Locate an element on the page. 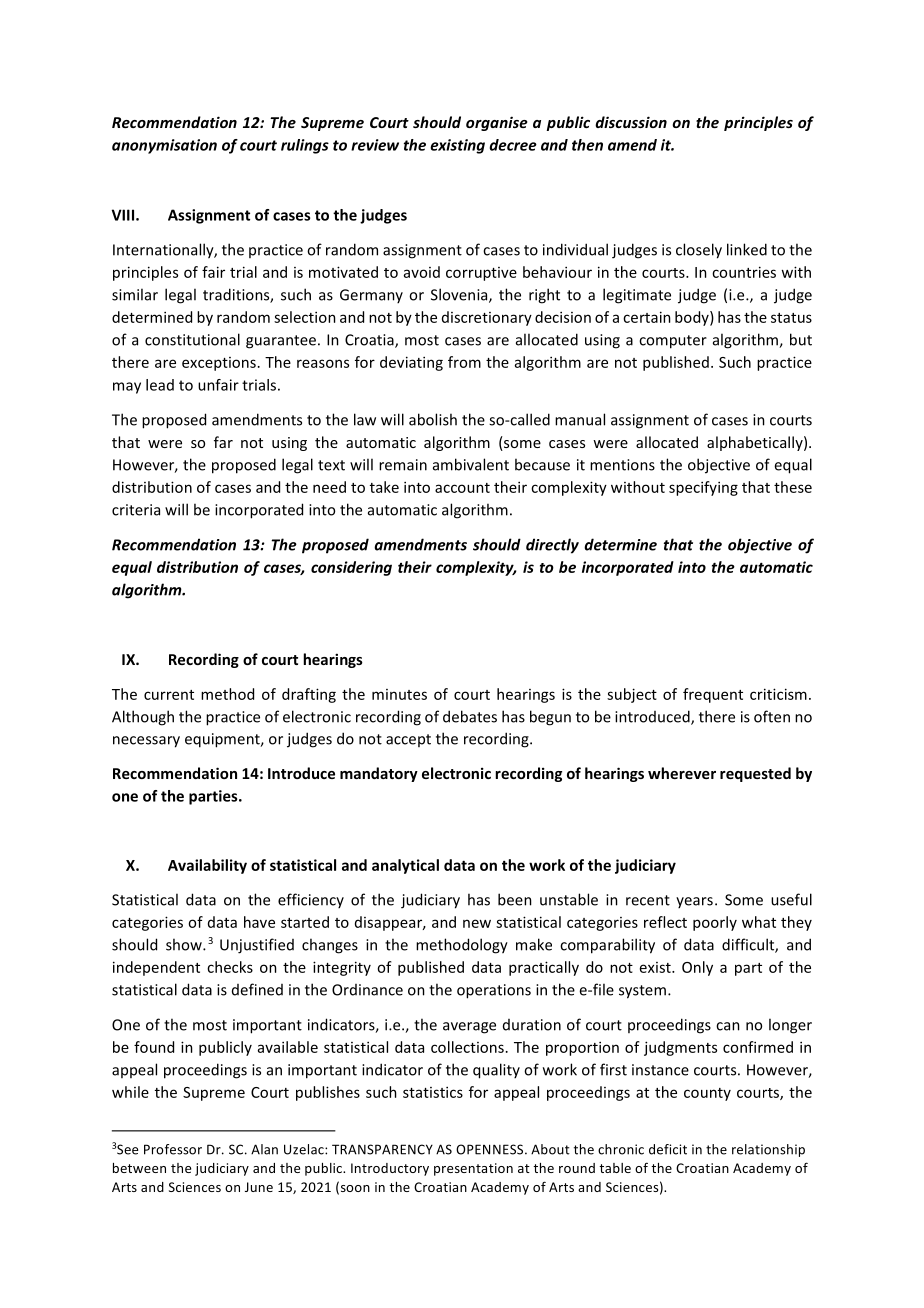 This image has width=924, height=1308. organise is located at coordinates (496, 123).
